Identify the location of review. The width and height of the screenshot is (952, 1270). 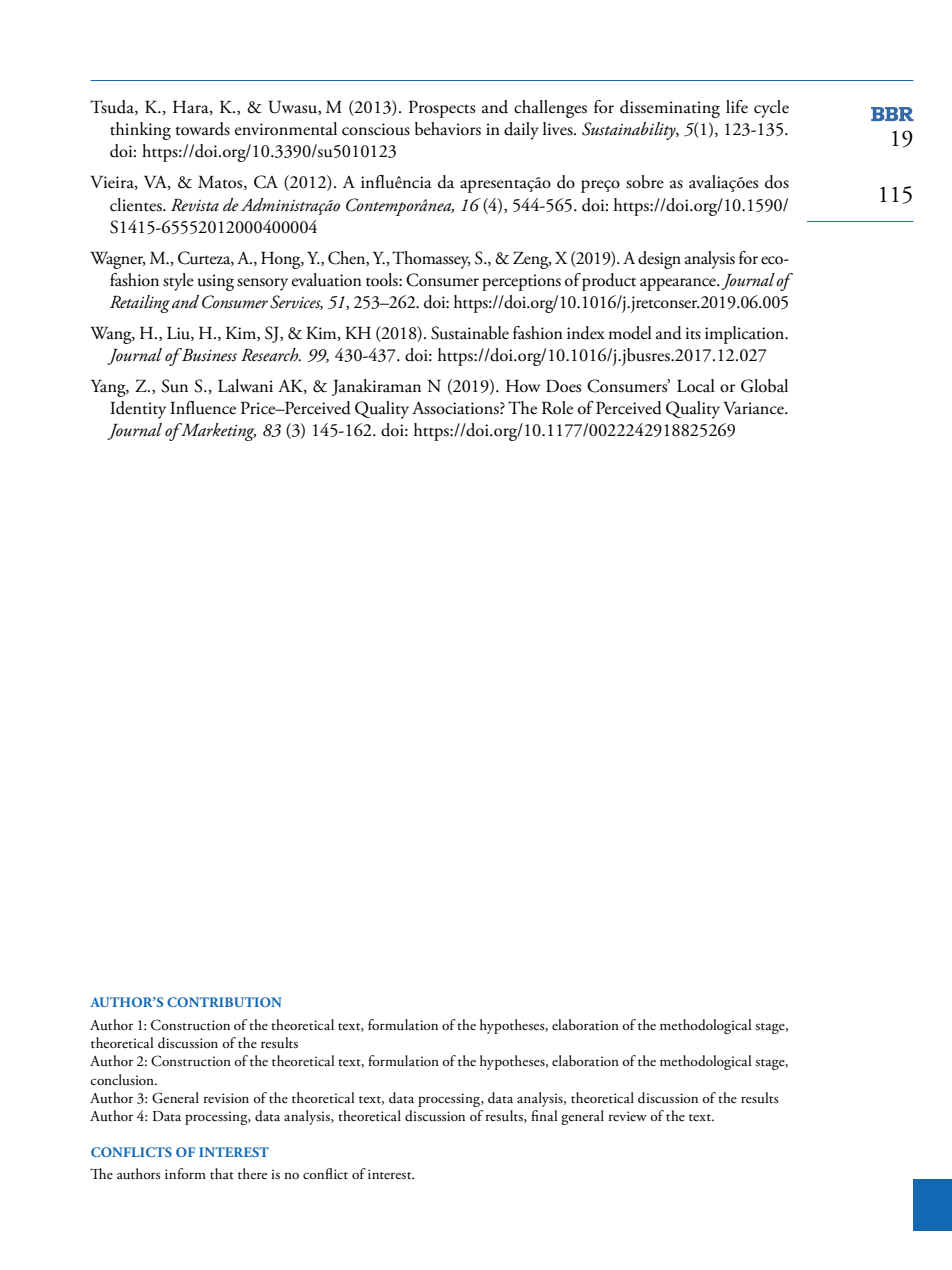
(628, 1116).
